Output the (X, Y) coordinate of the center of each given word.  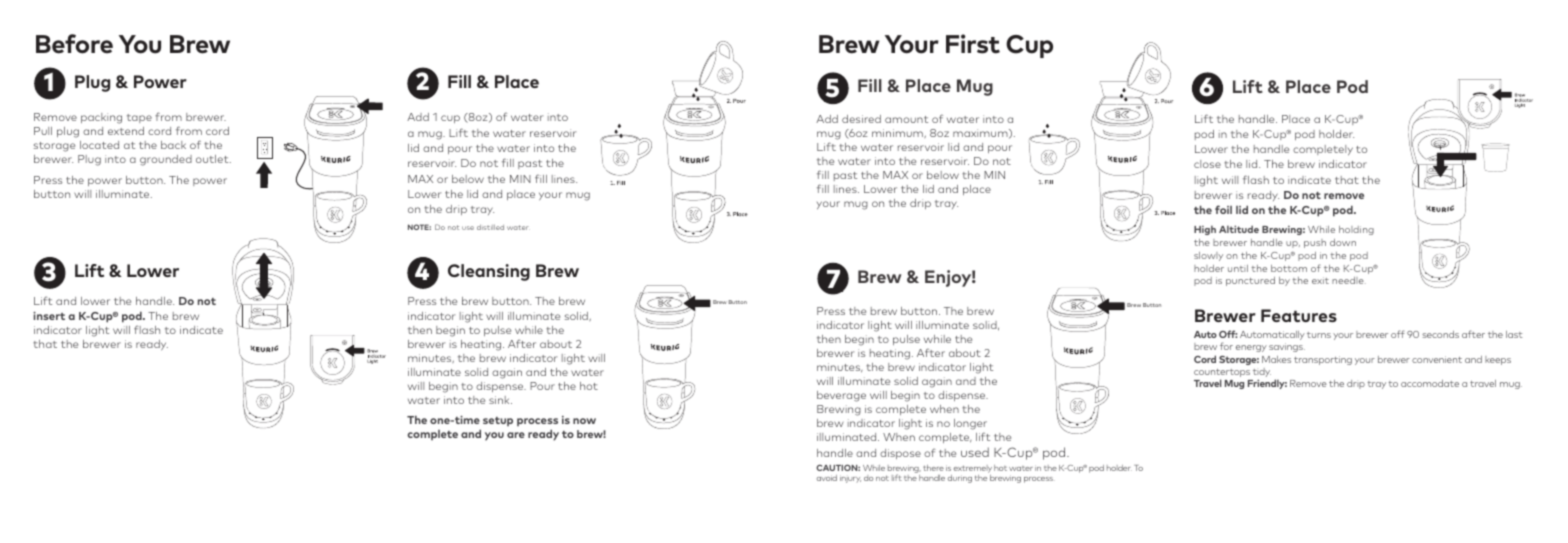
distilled (490, 227)
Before (74, 44)
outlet (213, 159)
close (1207, 164)
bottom (1289, 268)
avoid (827, 478)
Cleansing (489, 272)
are (516, 435)
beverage (841, 396)
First (973, 44)
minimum (898, 133)
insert (49, 315)
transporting (1323, 360)
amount (906, 119)
